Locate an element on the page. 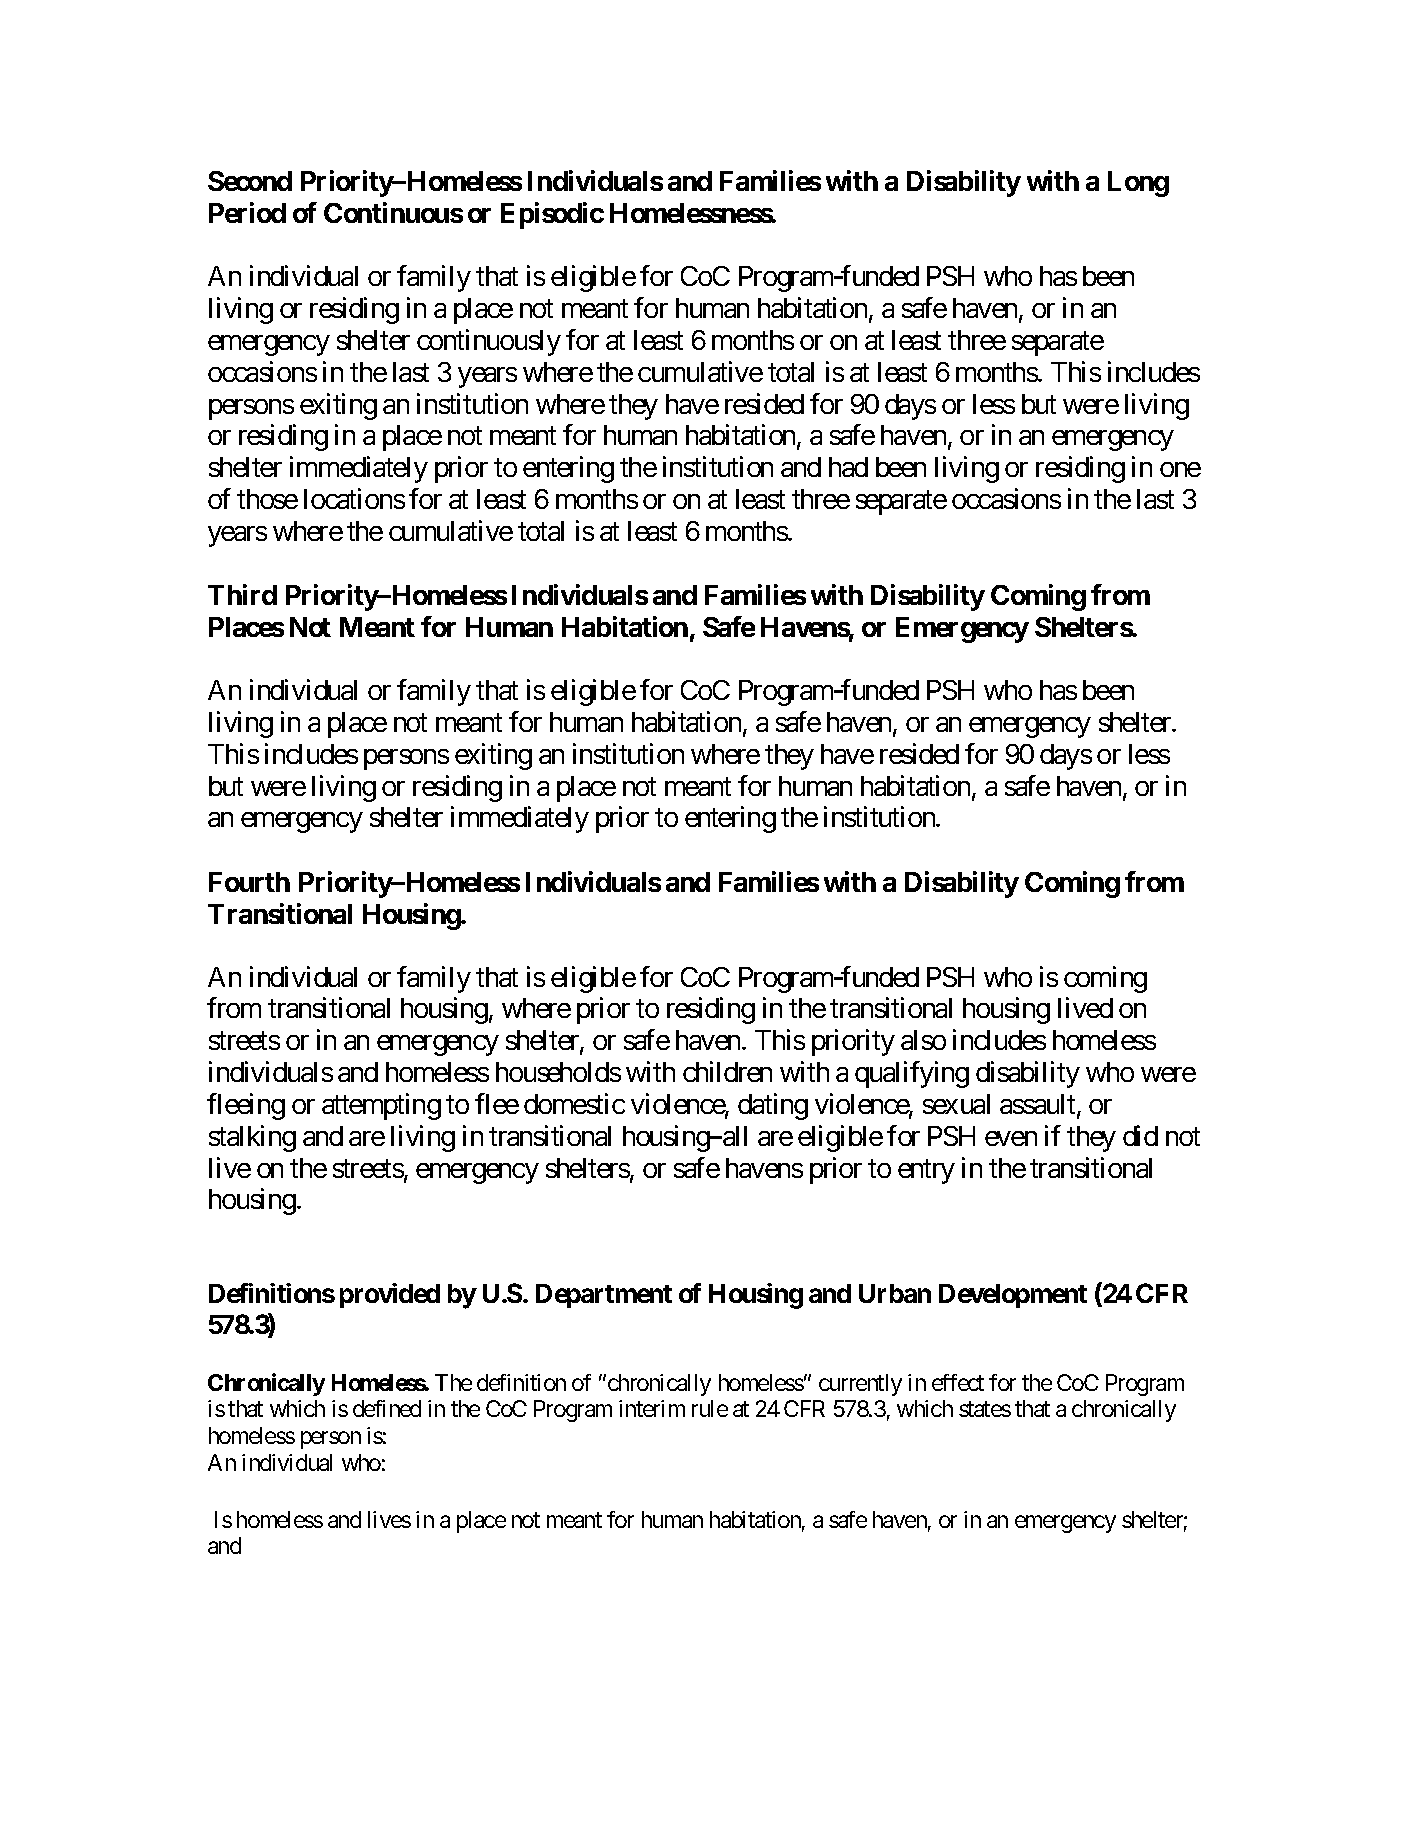 Image resolution: width=1412 pixels, height=1827 pixels. defined is located at coordinates (387, 1408).
